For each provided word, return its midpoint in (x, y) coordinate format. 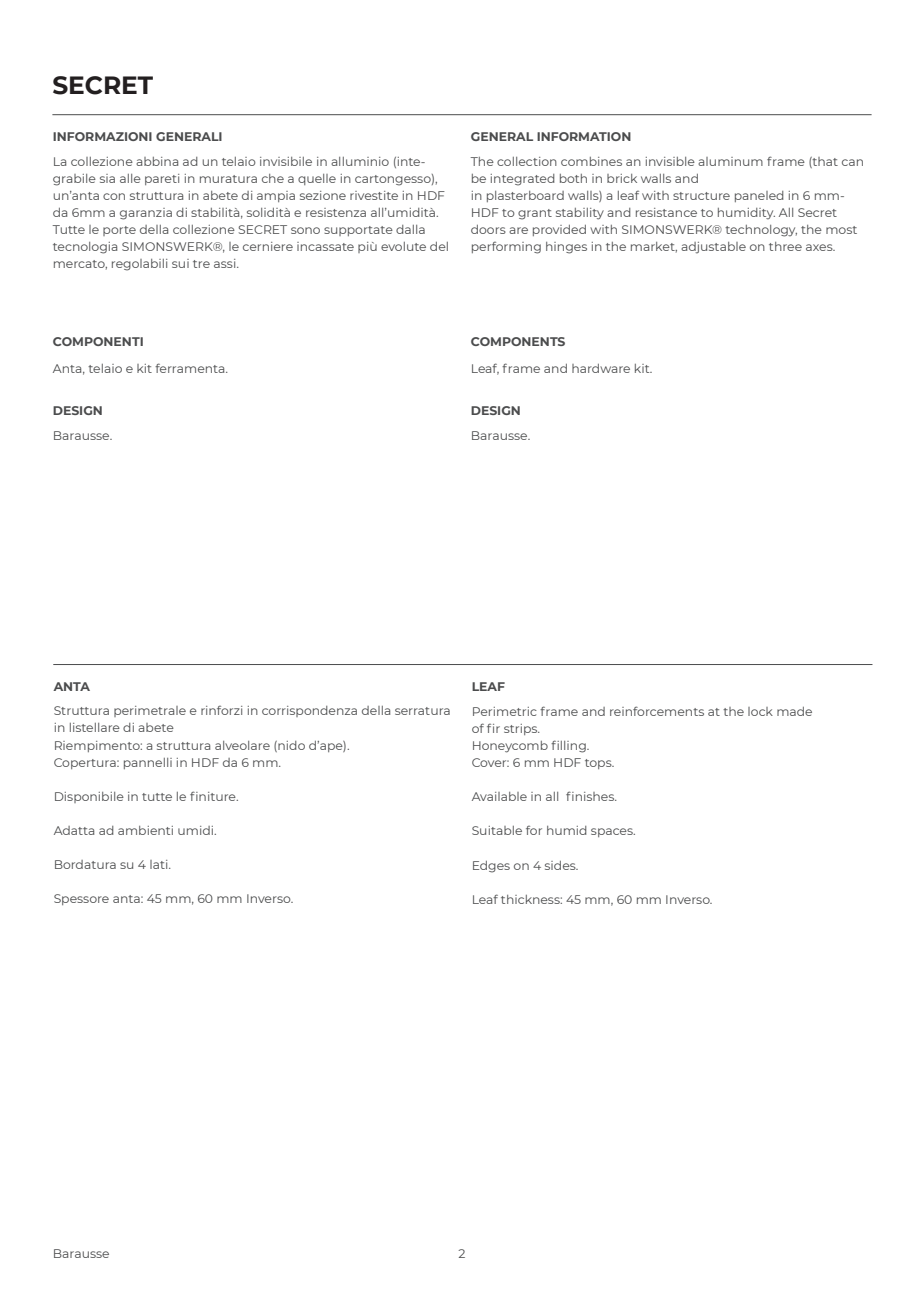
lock (760, 711)
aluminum (730, 161)
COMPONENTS (518, 341)
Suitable (497, 830)
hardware (601, 368)
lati (160, 864)
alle (130, 178)
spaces (613, 832)
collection (527, 161)
